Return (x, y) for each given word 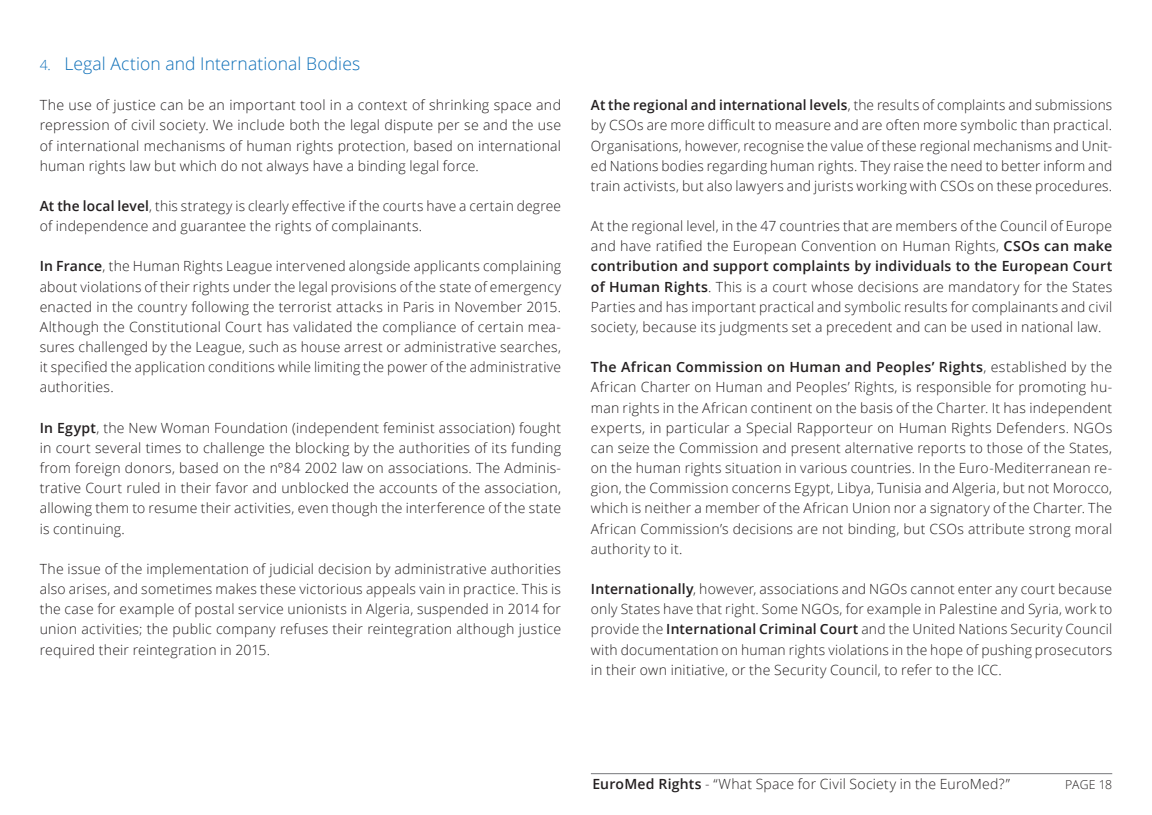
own (653, 671)
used (986, 327)
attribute (996, 529)
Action (134, 63)
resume (173, 509)
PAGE (1080, 784)
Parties (613, 307)
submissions (1073, 105)
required (67, 651)
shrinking (459, 106)
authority (620, 550)
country (162, 309)
